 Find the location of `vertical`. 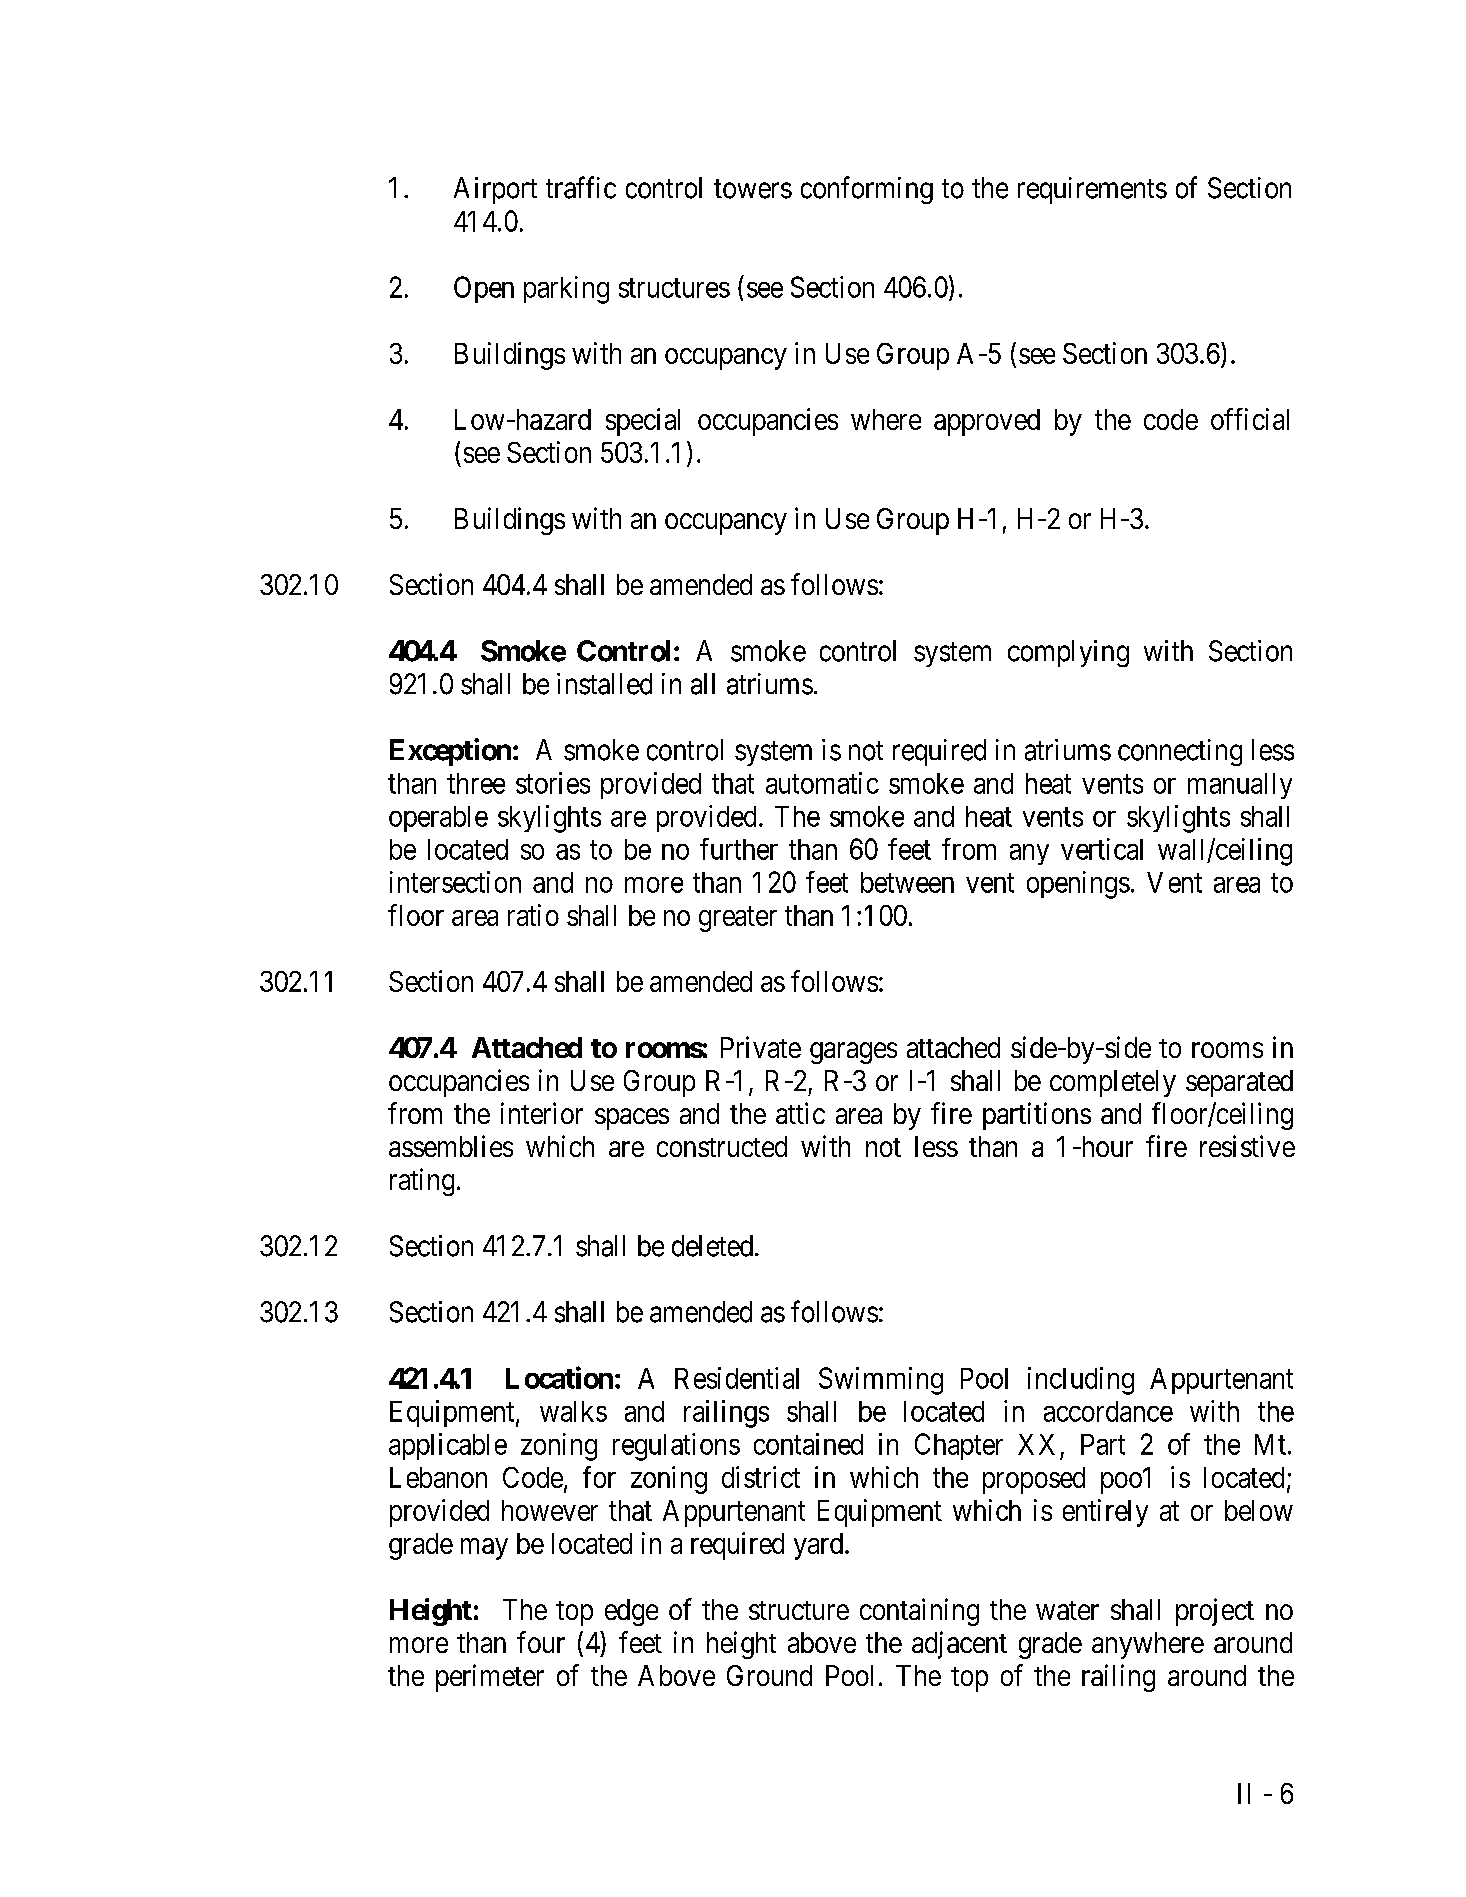

vertical is located at coordinates (1102, 849).
